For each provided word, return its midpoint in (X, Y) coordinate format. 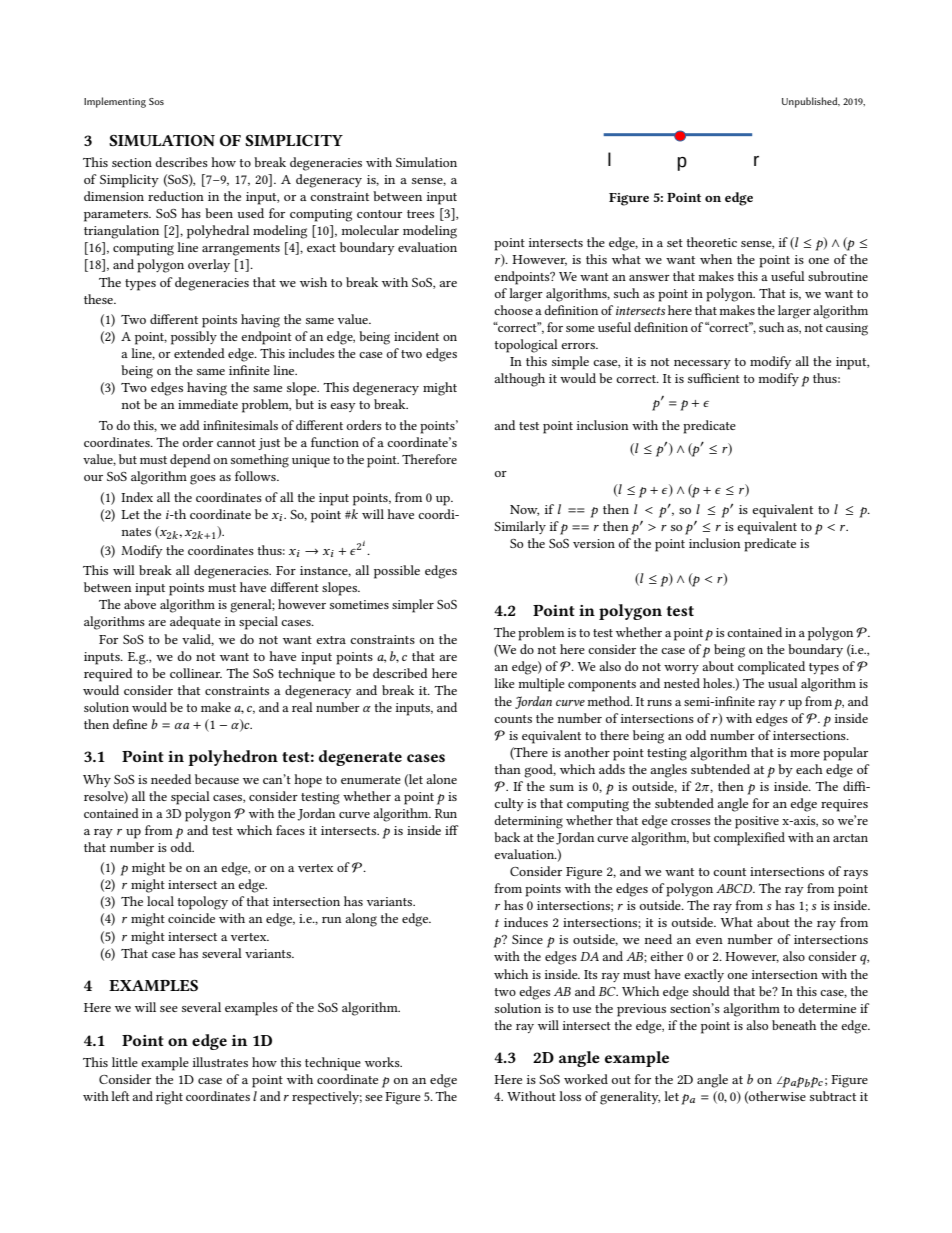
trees (420, 214)
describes (181, 162)
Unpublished (811, 102)
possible (397, 572)
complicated (771, 668)
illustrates (220, 1062)
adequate (195, 623)
